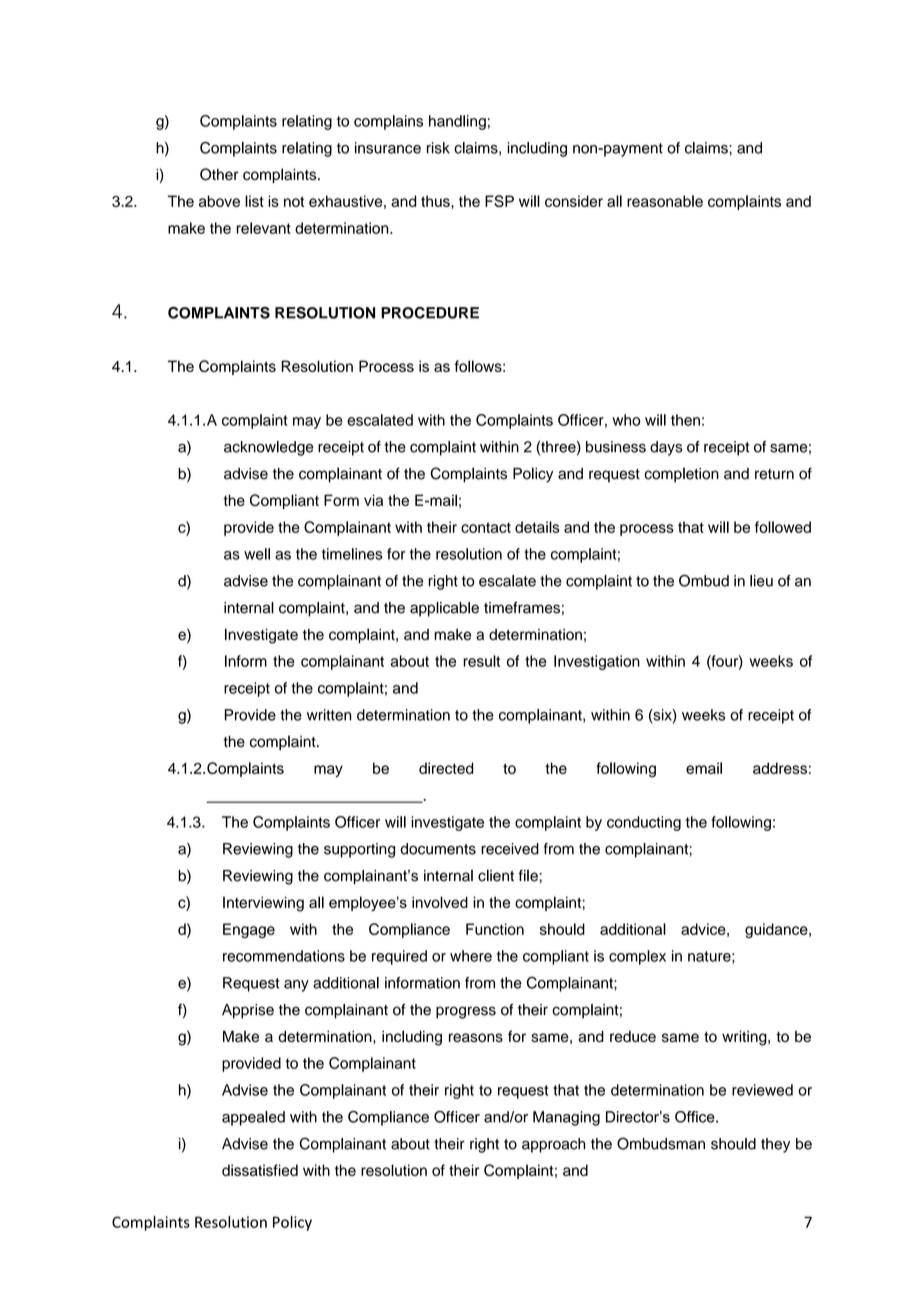 The width and height of the page is (924, 1308). I want to click on acknowledge, so click(269, 448).
